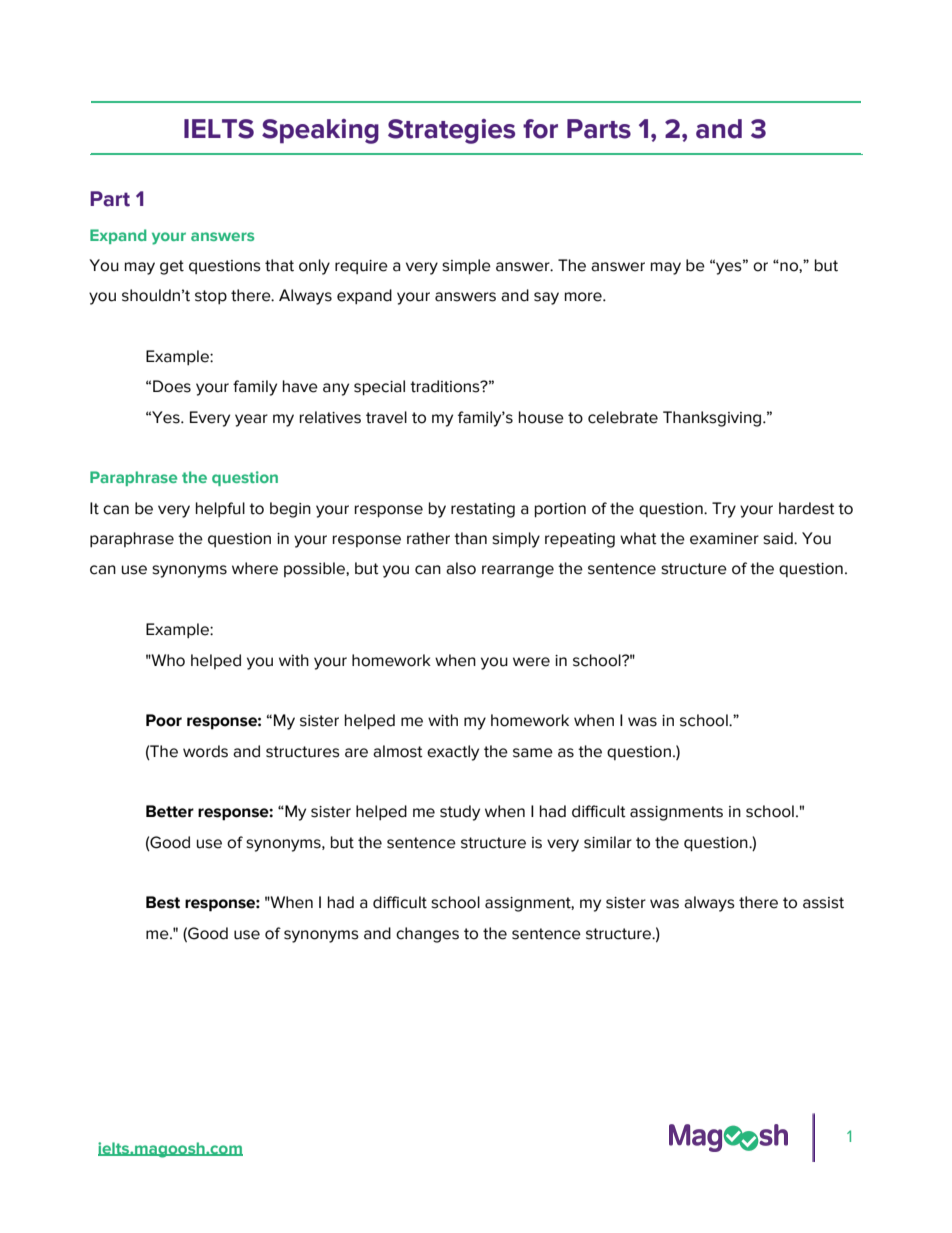  Describe the element at coordinates (446, 386) in the image. I see `traditions` at that location.
